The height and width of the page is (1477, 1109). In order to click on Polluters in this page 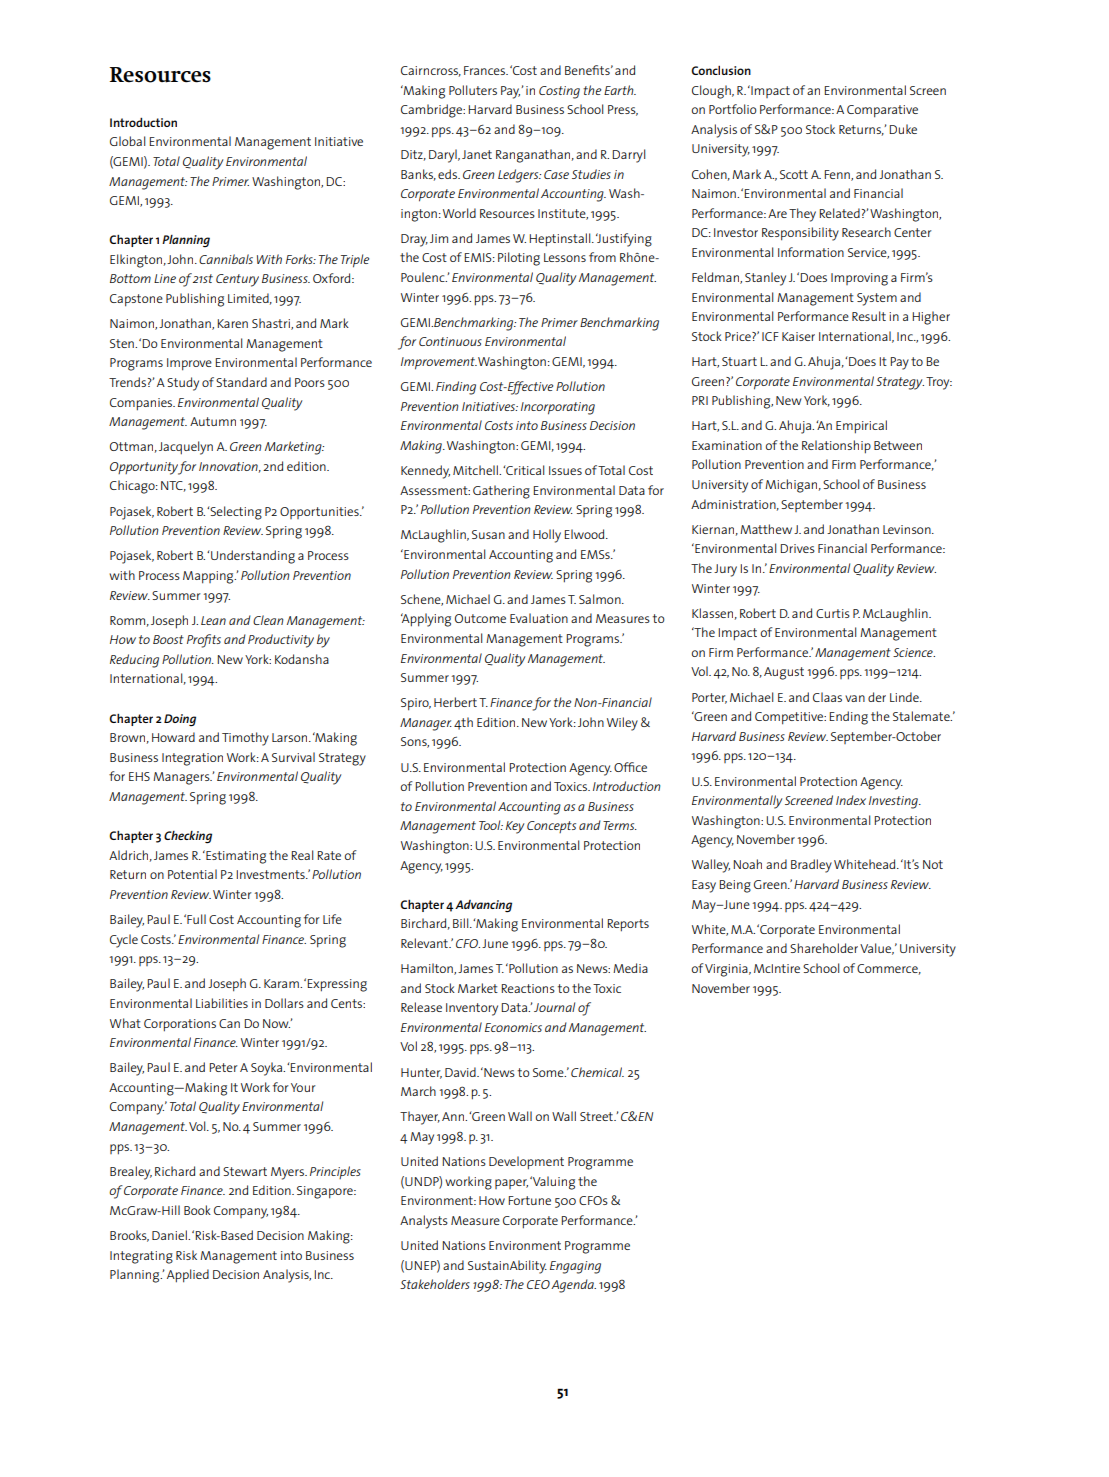, I will do `click(473, 90)`.
